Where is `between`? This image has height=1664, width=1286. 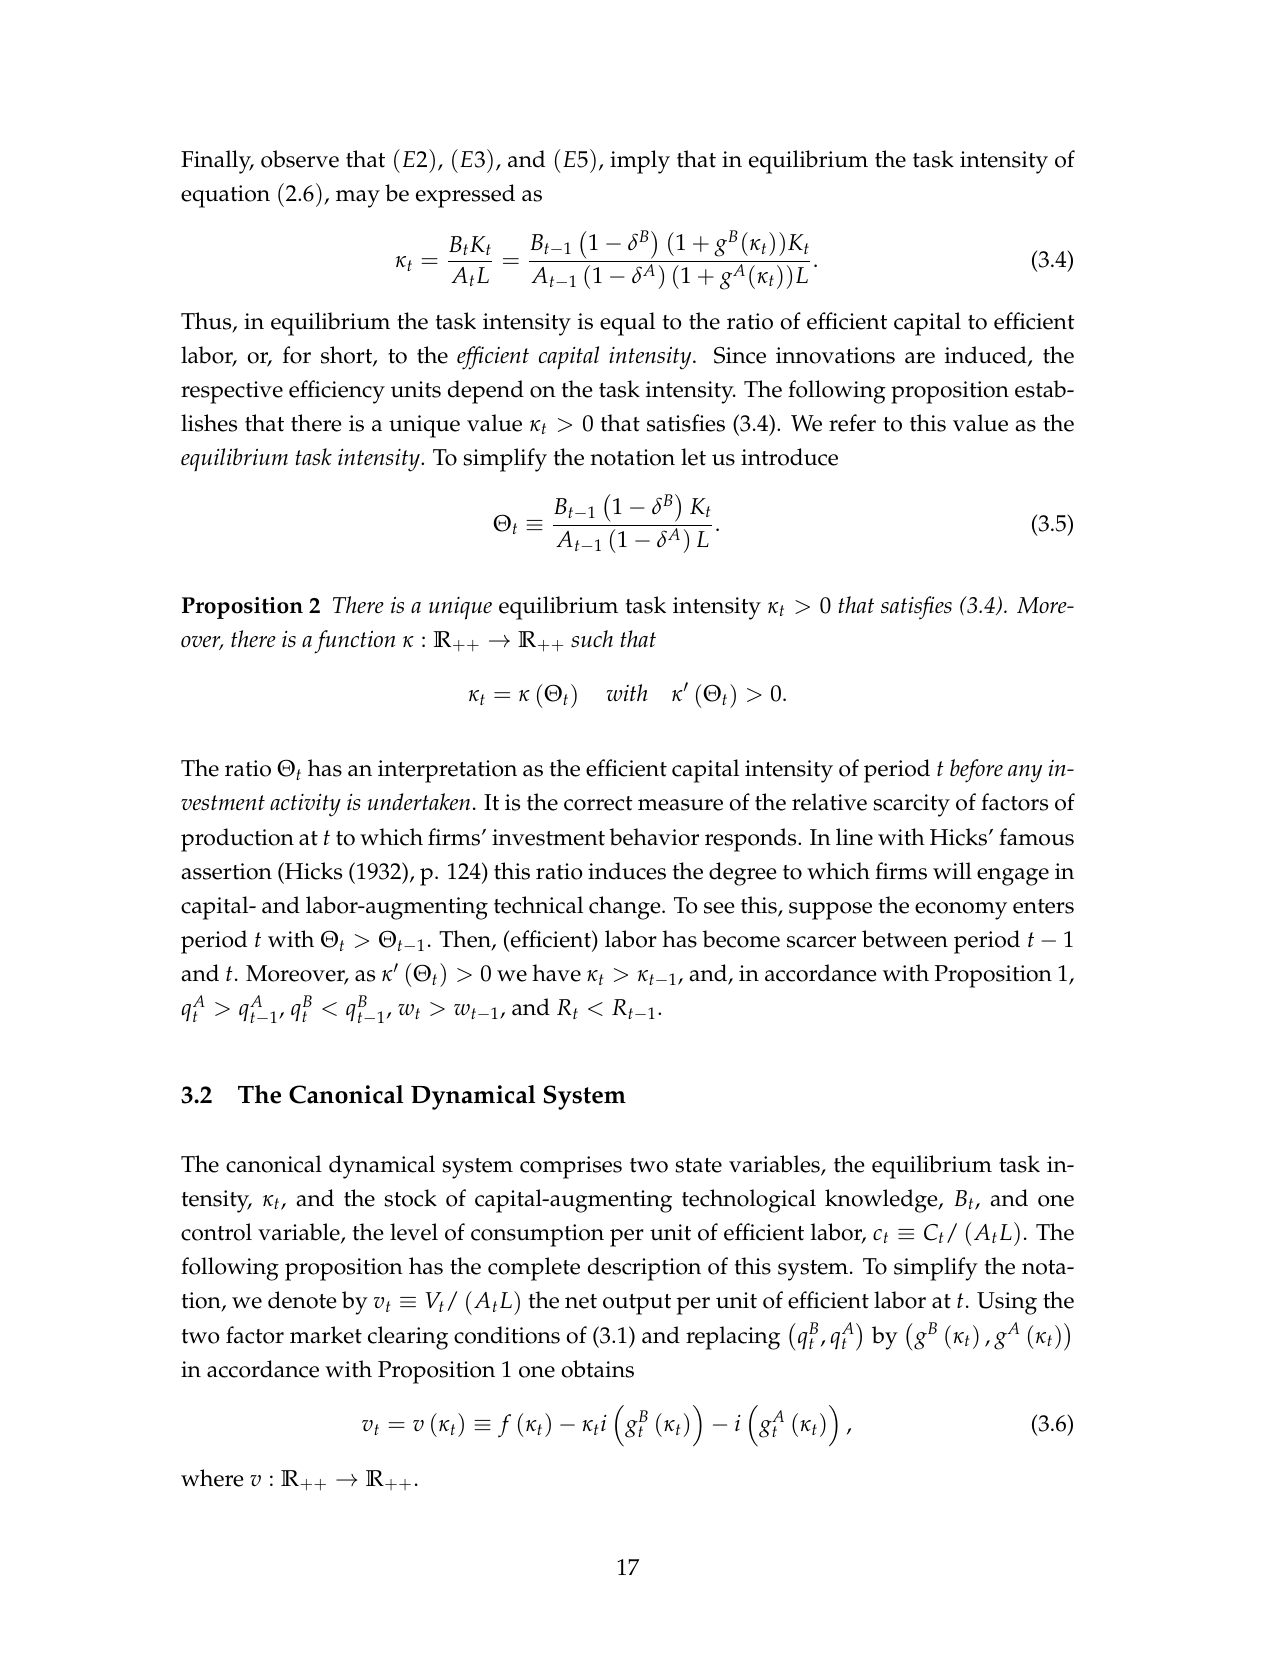 between is located at coordinates (905, 939).
